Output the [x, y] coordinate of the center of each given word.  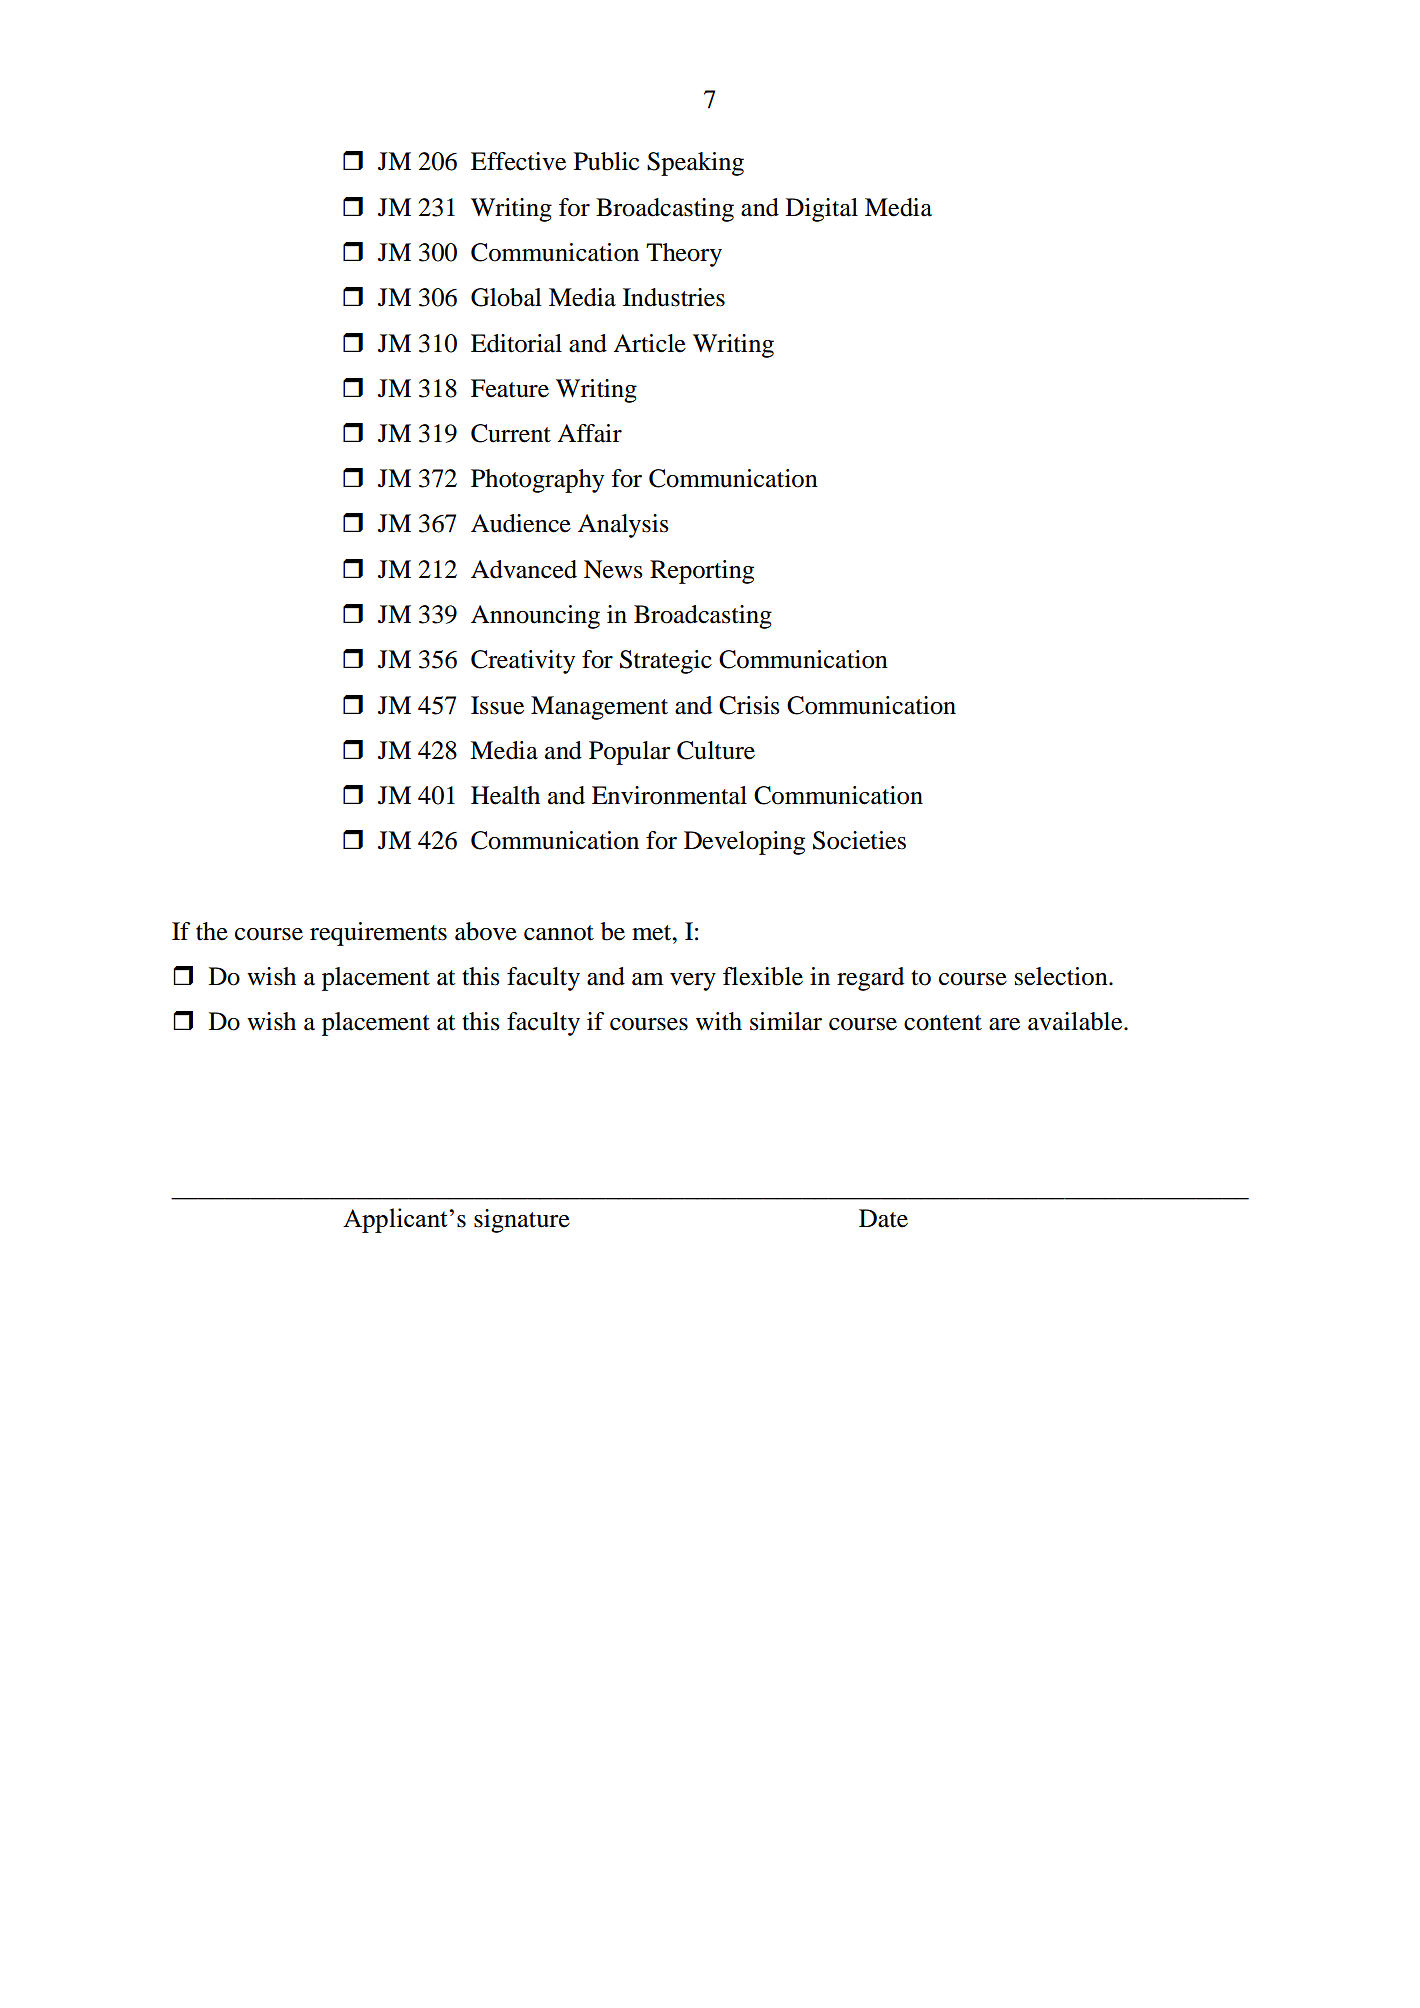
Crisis [749, 705]
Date [883, 1218]
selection [1062, 976]
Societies [859, 840]
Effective [518, 161]
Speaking [695, 164]
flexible [763, 976]
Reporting [702, 572]
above [486, 931]
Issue [497, 705]
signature [522, 1221]
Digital [822, 210]
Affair [589, 433]
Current [511, 433]
